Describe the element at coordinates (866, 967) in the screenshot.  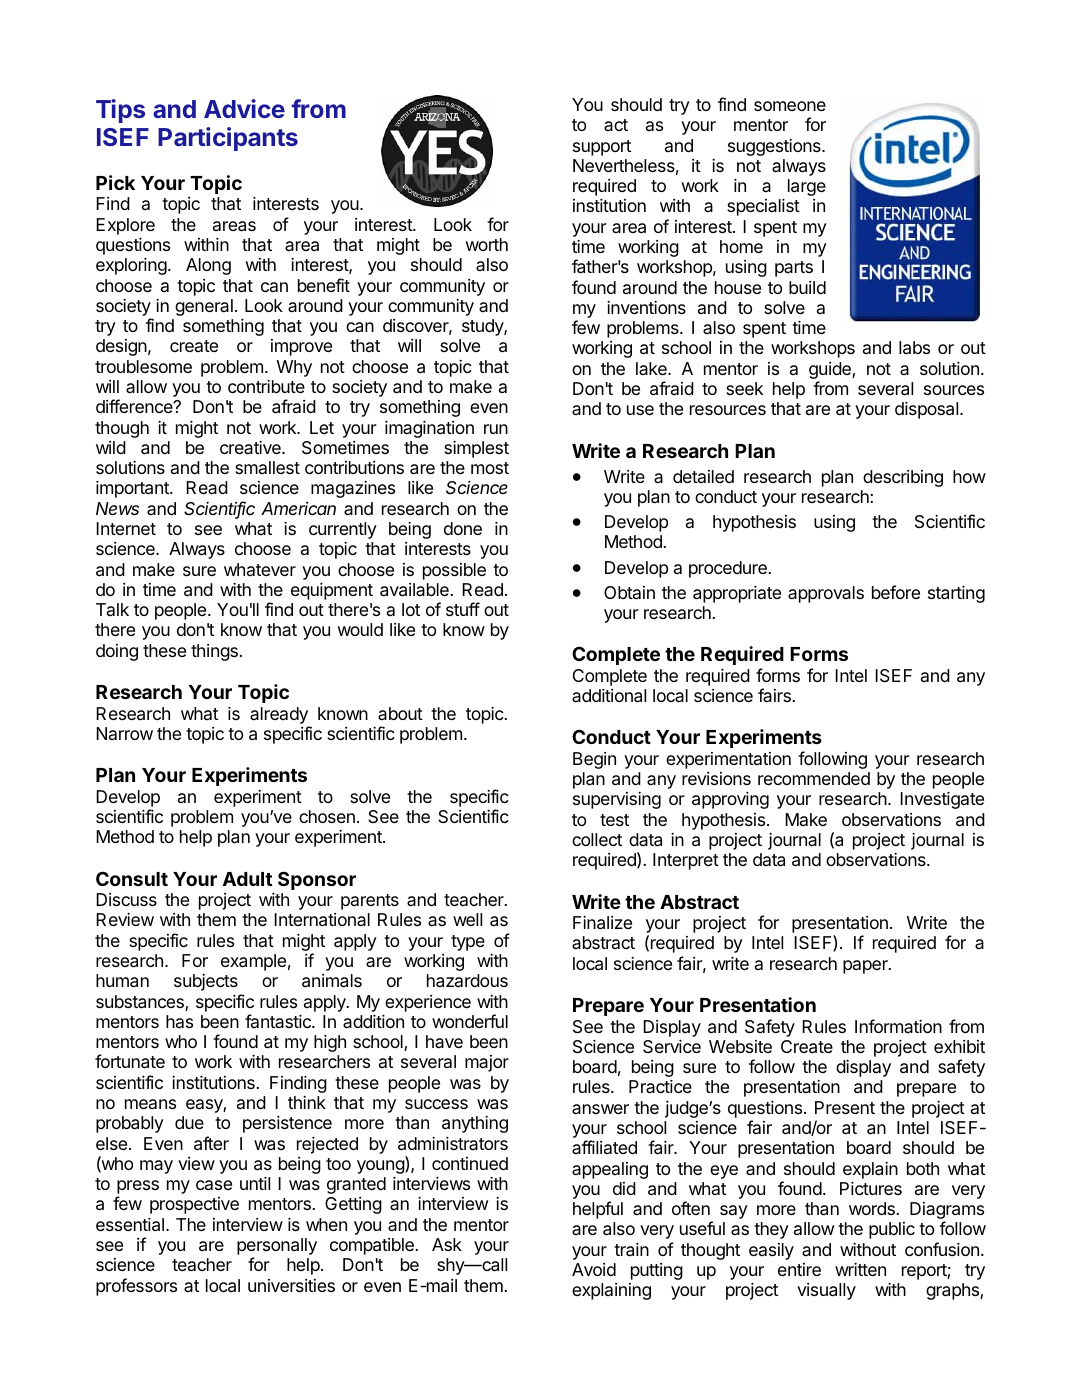
I see `paper` at that location.
